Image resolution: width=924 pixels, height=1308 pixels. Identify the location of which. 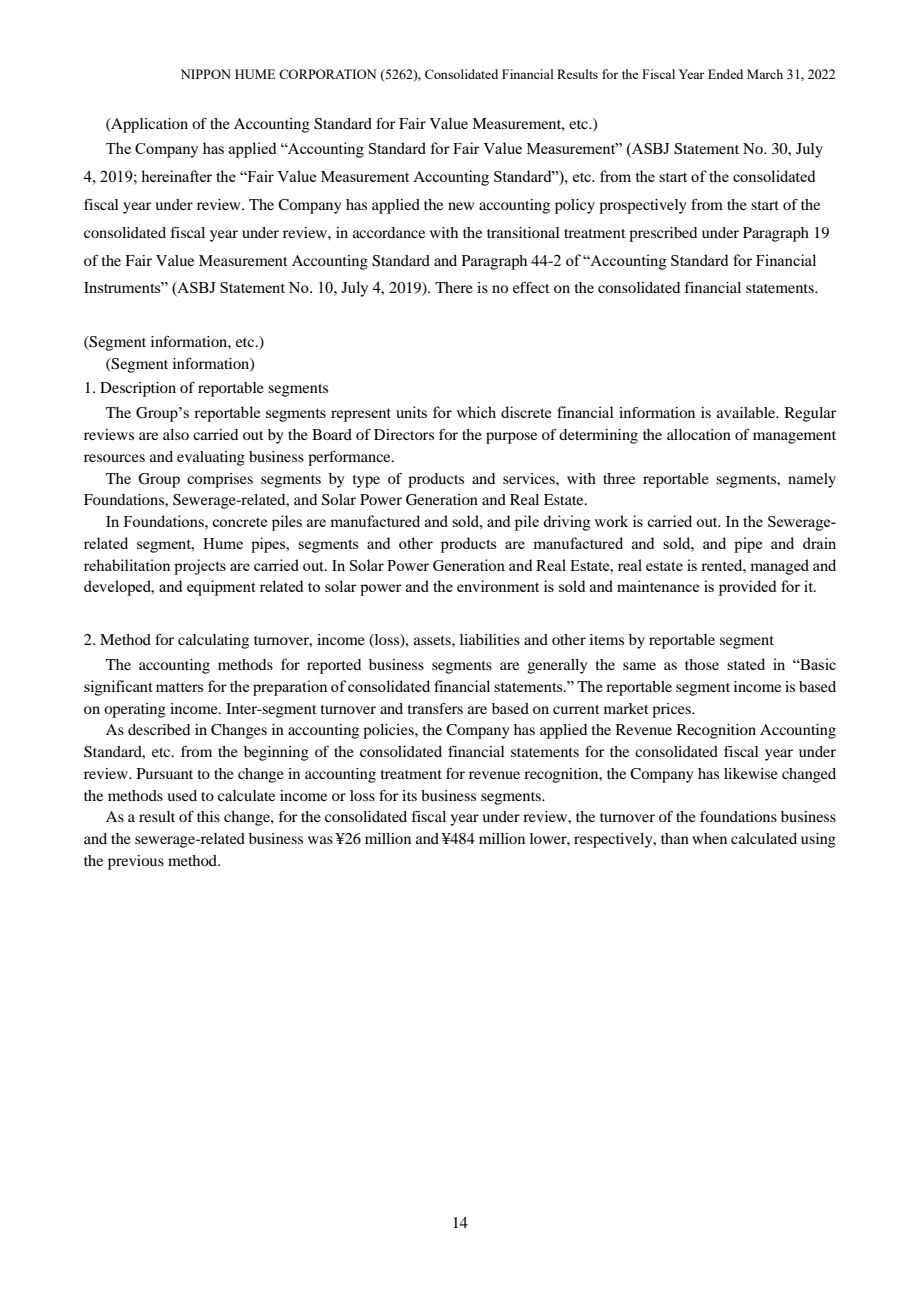
(476, 412).
